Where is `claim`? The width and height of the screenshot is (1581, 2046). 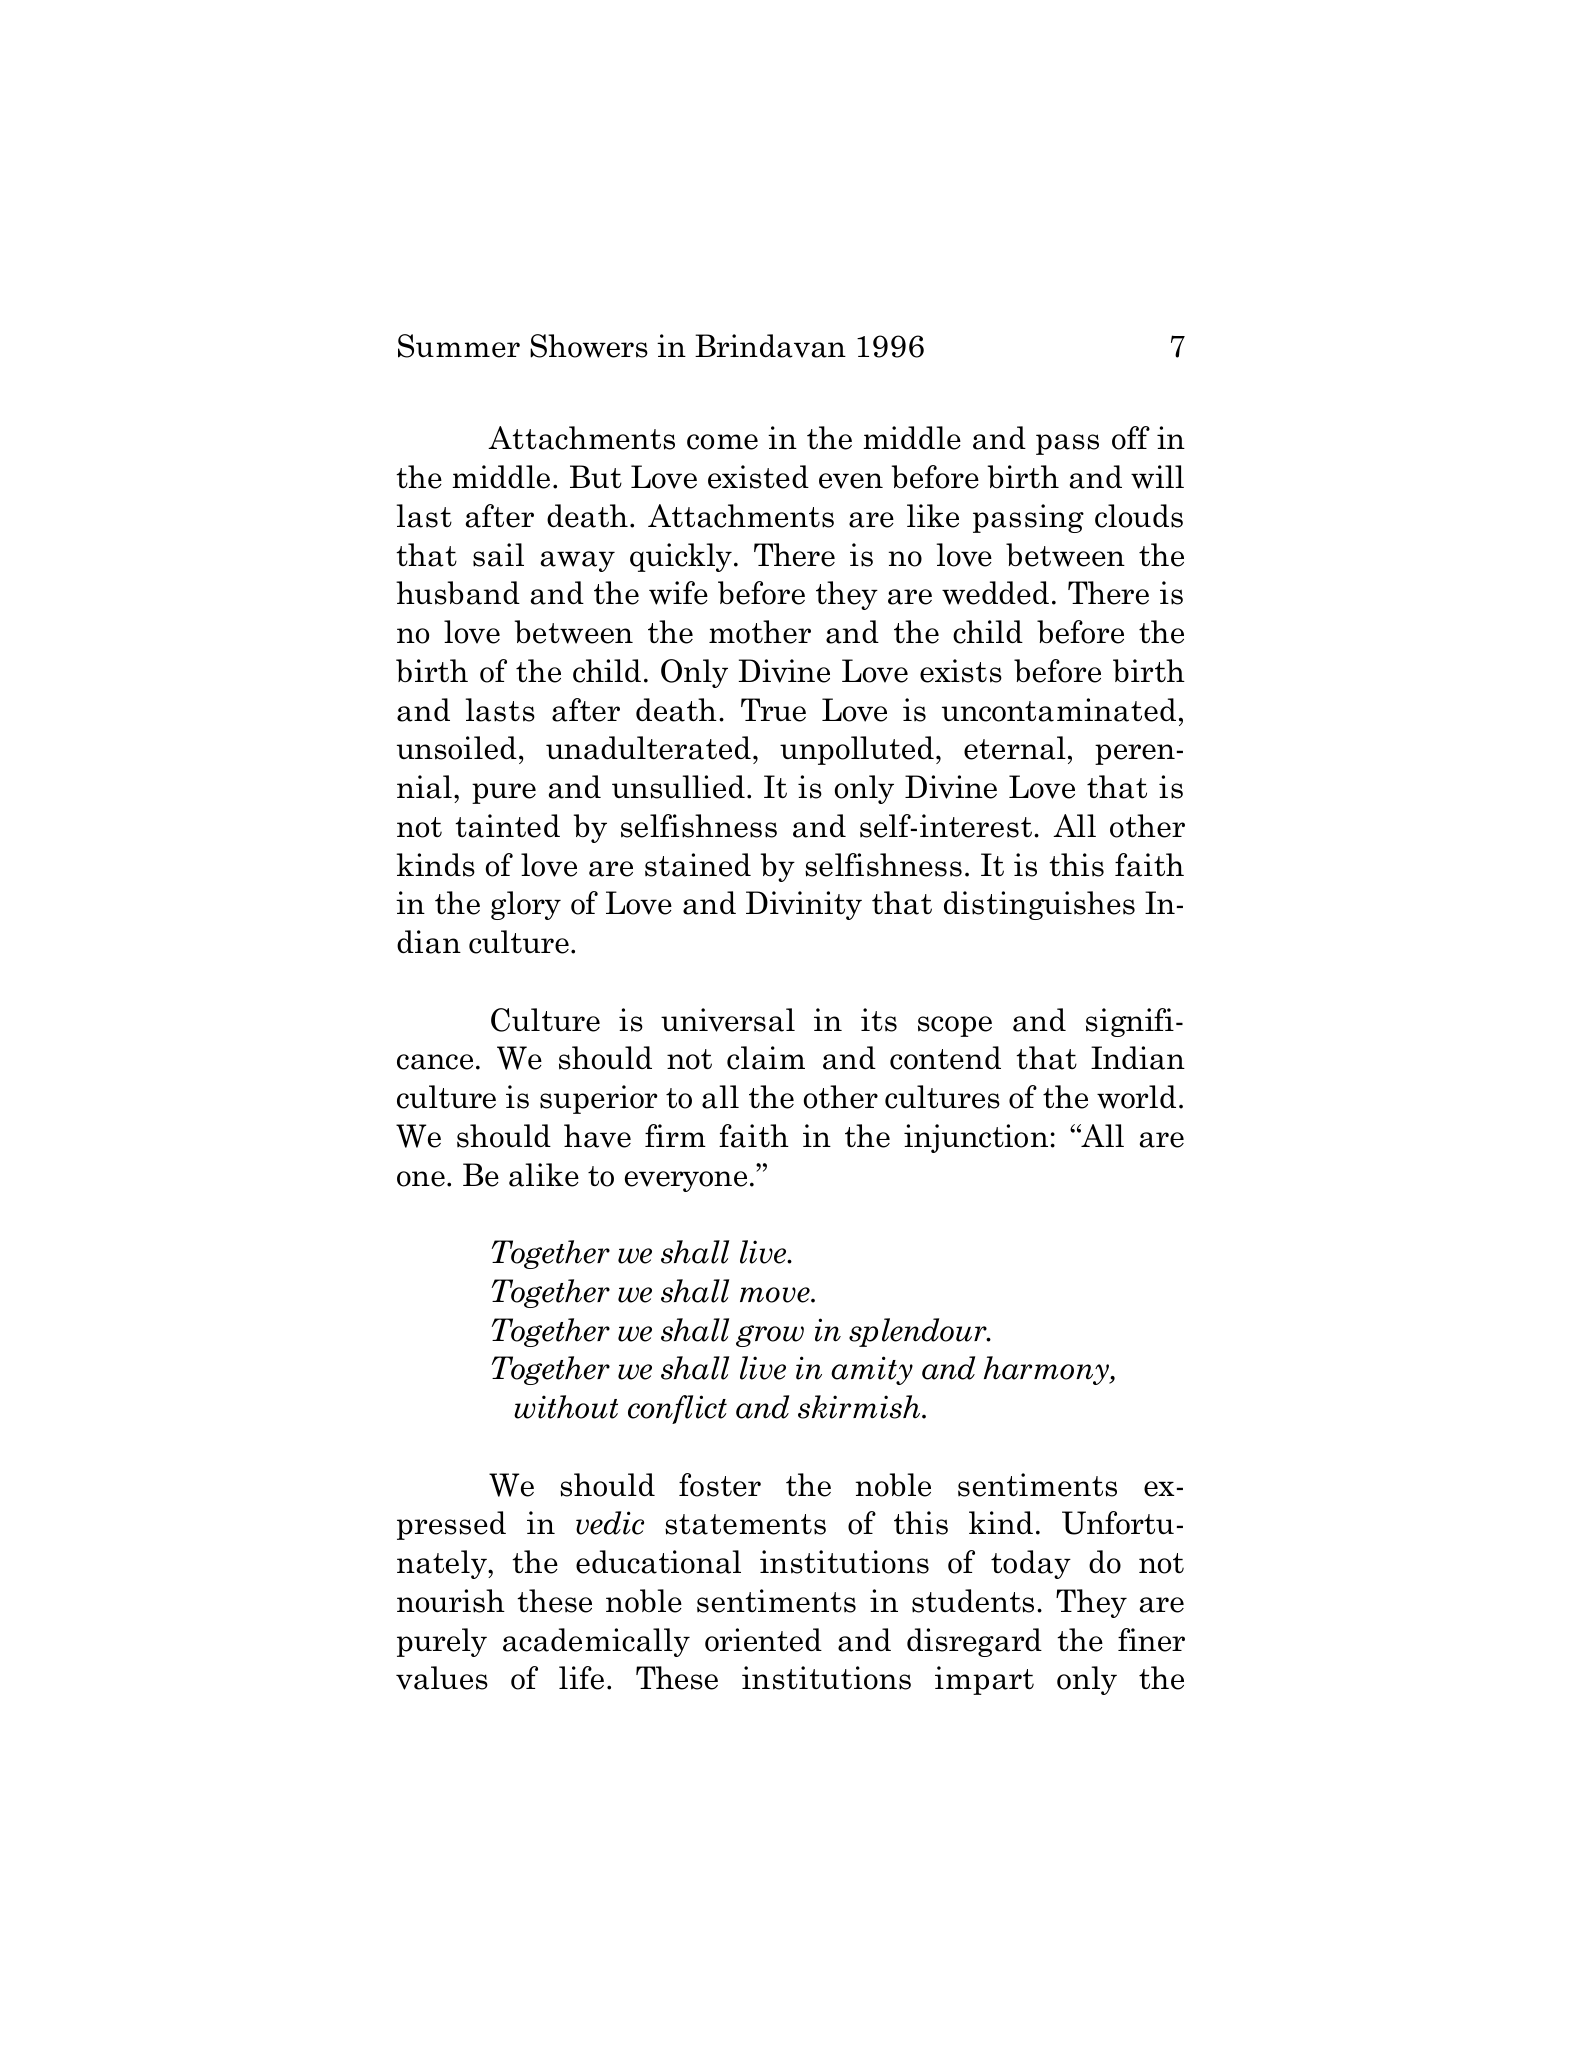
claim is located at coordinates (766, 1058).
